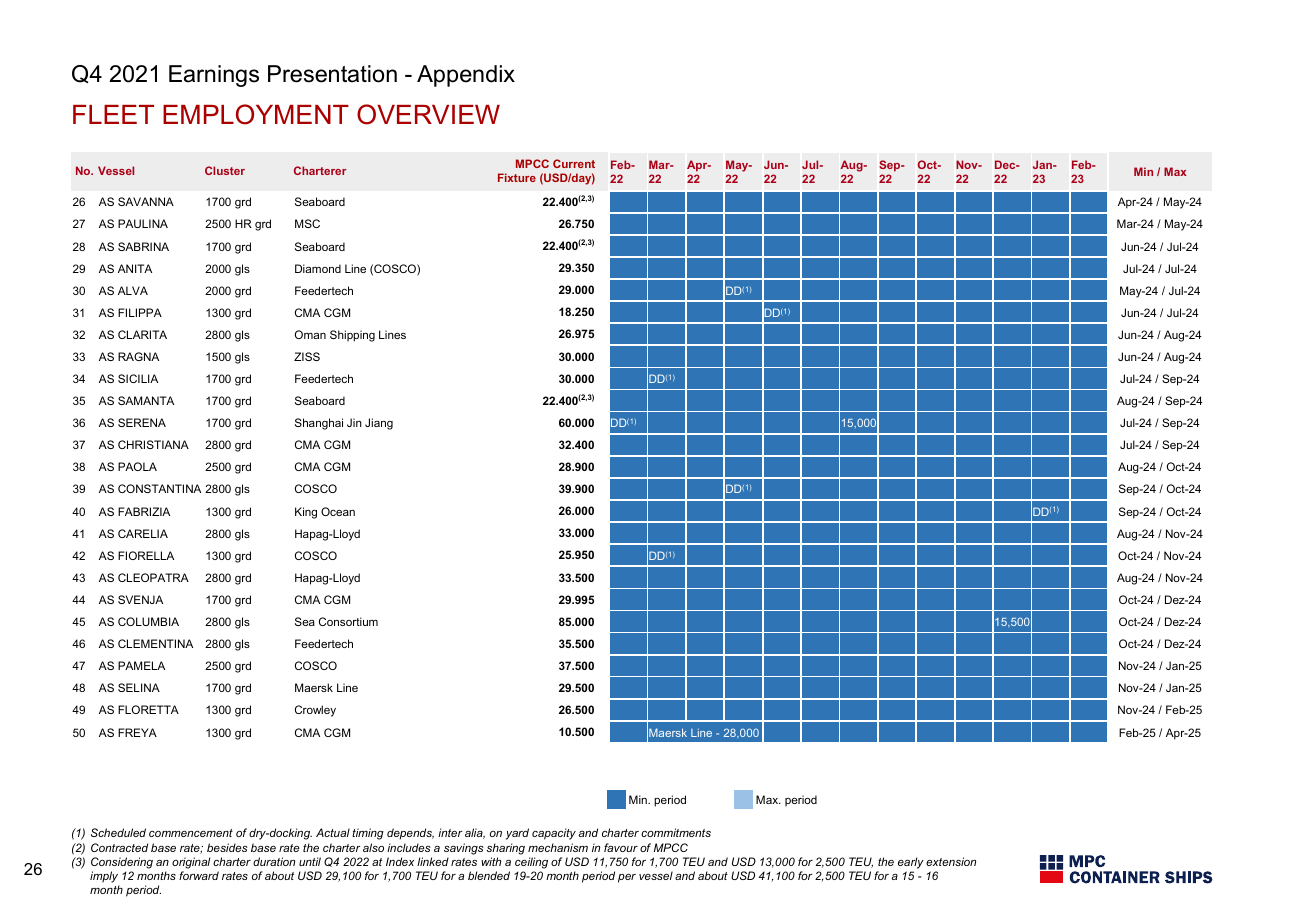  What do you see at coordinates (214, 76) in the document?
I see `Earnings` at bounding box center [214, 76].
